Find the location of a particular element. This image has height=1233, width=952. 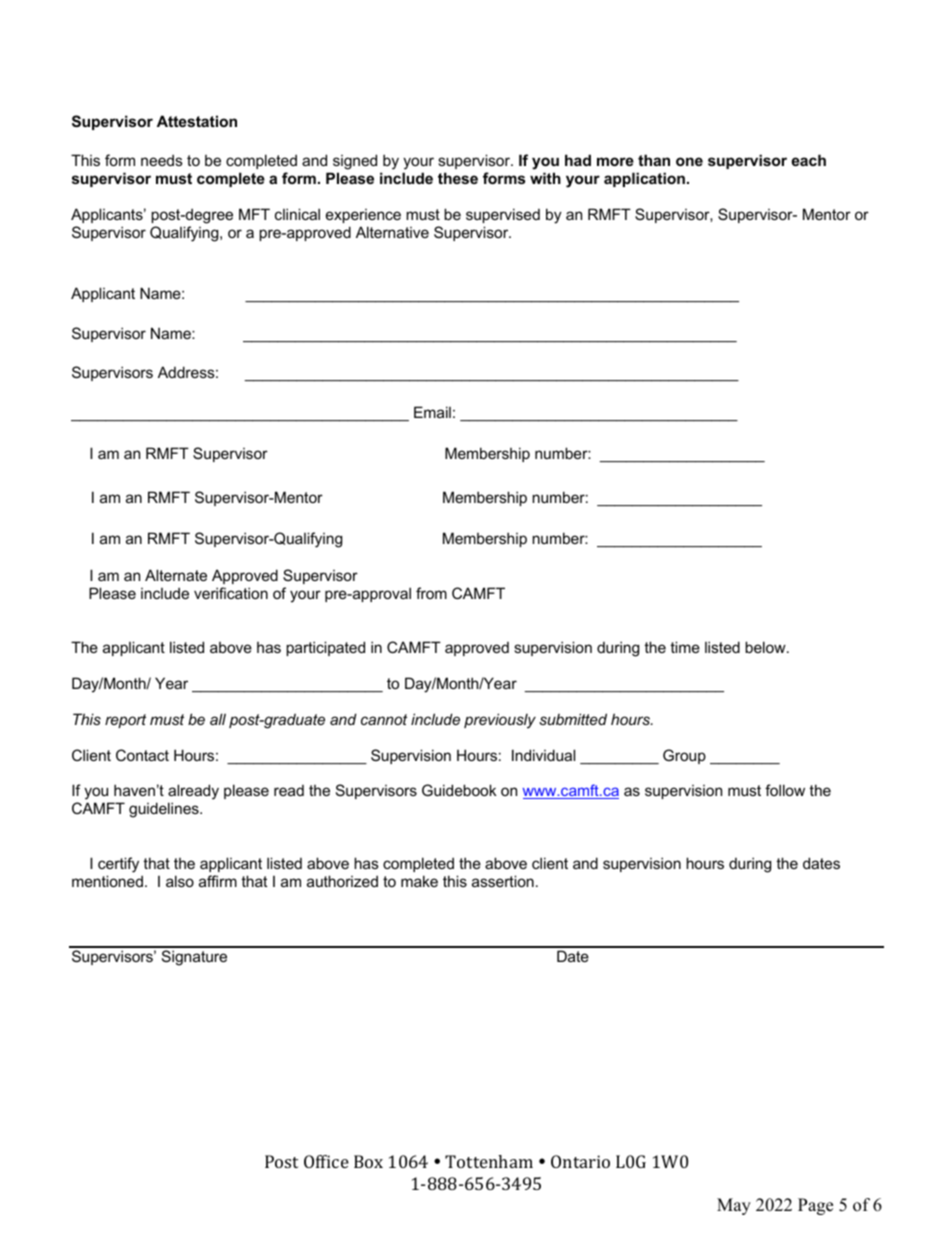

Alternate is located at coordinates (176, 575).
